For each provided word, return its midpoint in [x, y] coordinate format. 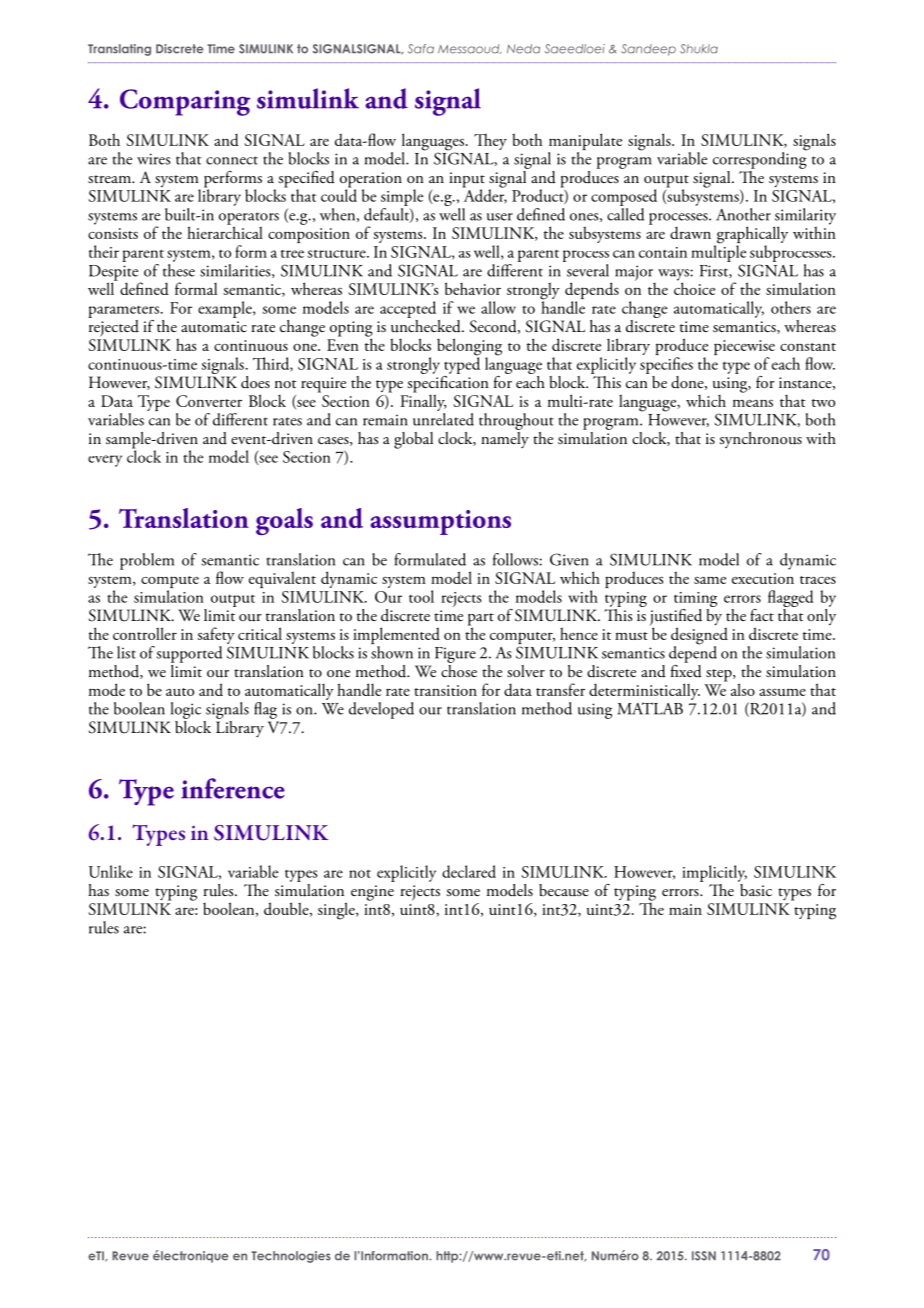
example [226, 309]
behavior [473, 288]
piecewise [744, 349]
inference [233, 788]
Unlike [111, 871]
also [743, 689]
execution [763, 578]
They [490, 142]
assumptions [440, 522]
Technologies [291, 1257]
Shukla [699, 49]
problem [147, 561]
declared [469, 871]
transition [445, 690]
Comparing [185, 102]
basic [755, 889]
